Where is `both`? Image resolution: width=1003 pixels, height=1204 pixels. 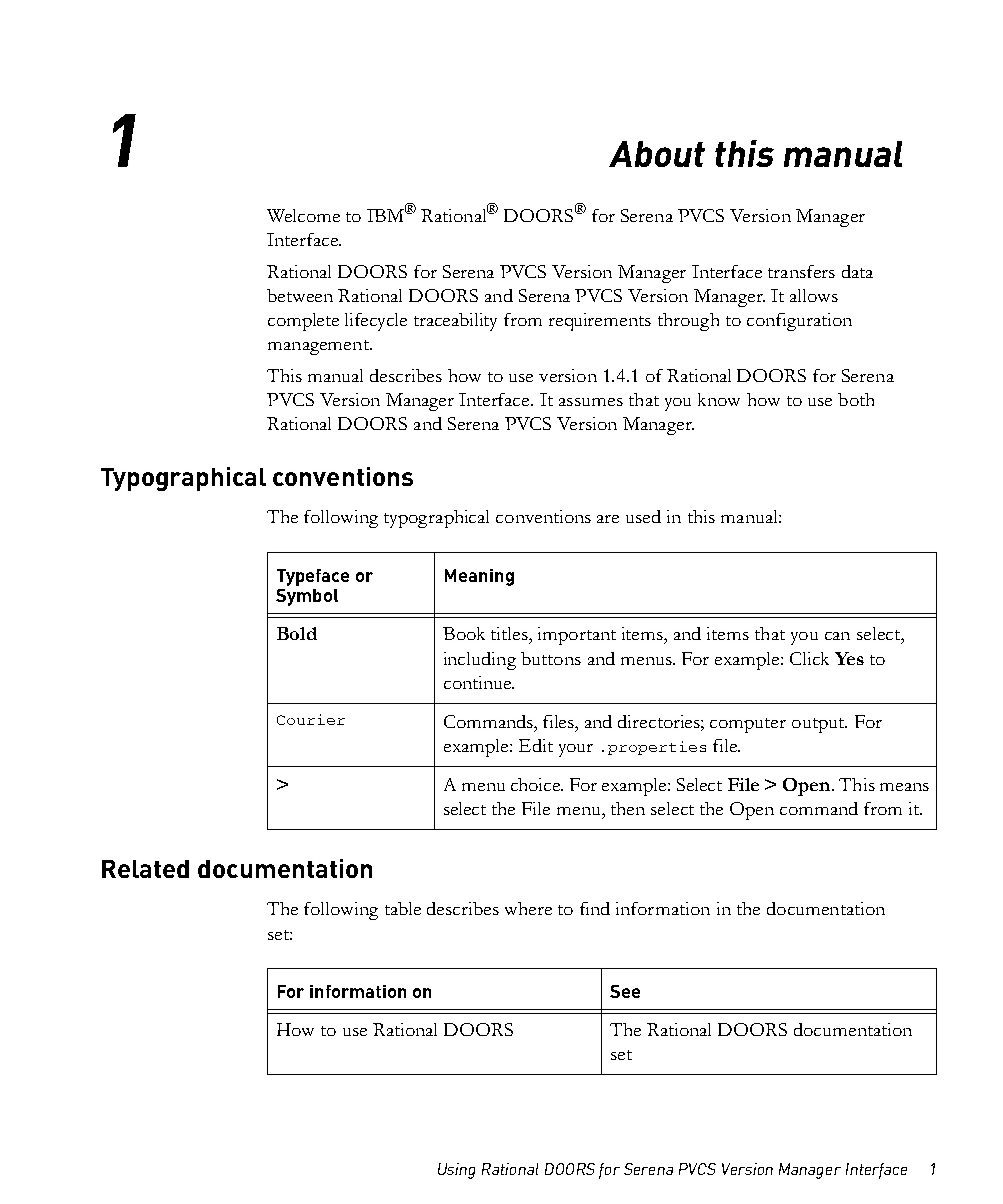
both is located at coordinates (856, 399).
